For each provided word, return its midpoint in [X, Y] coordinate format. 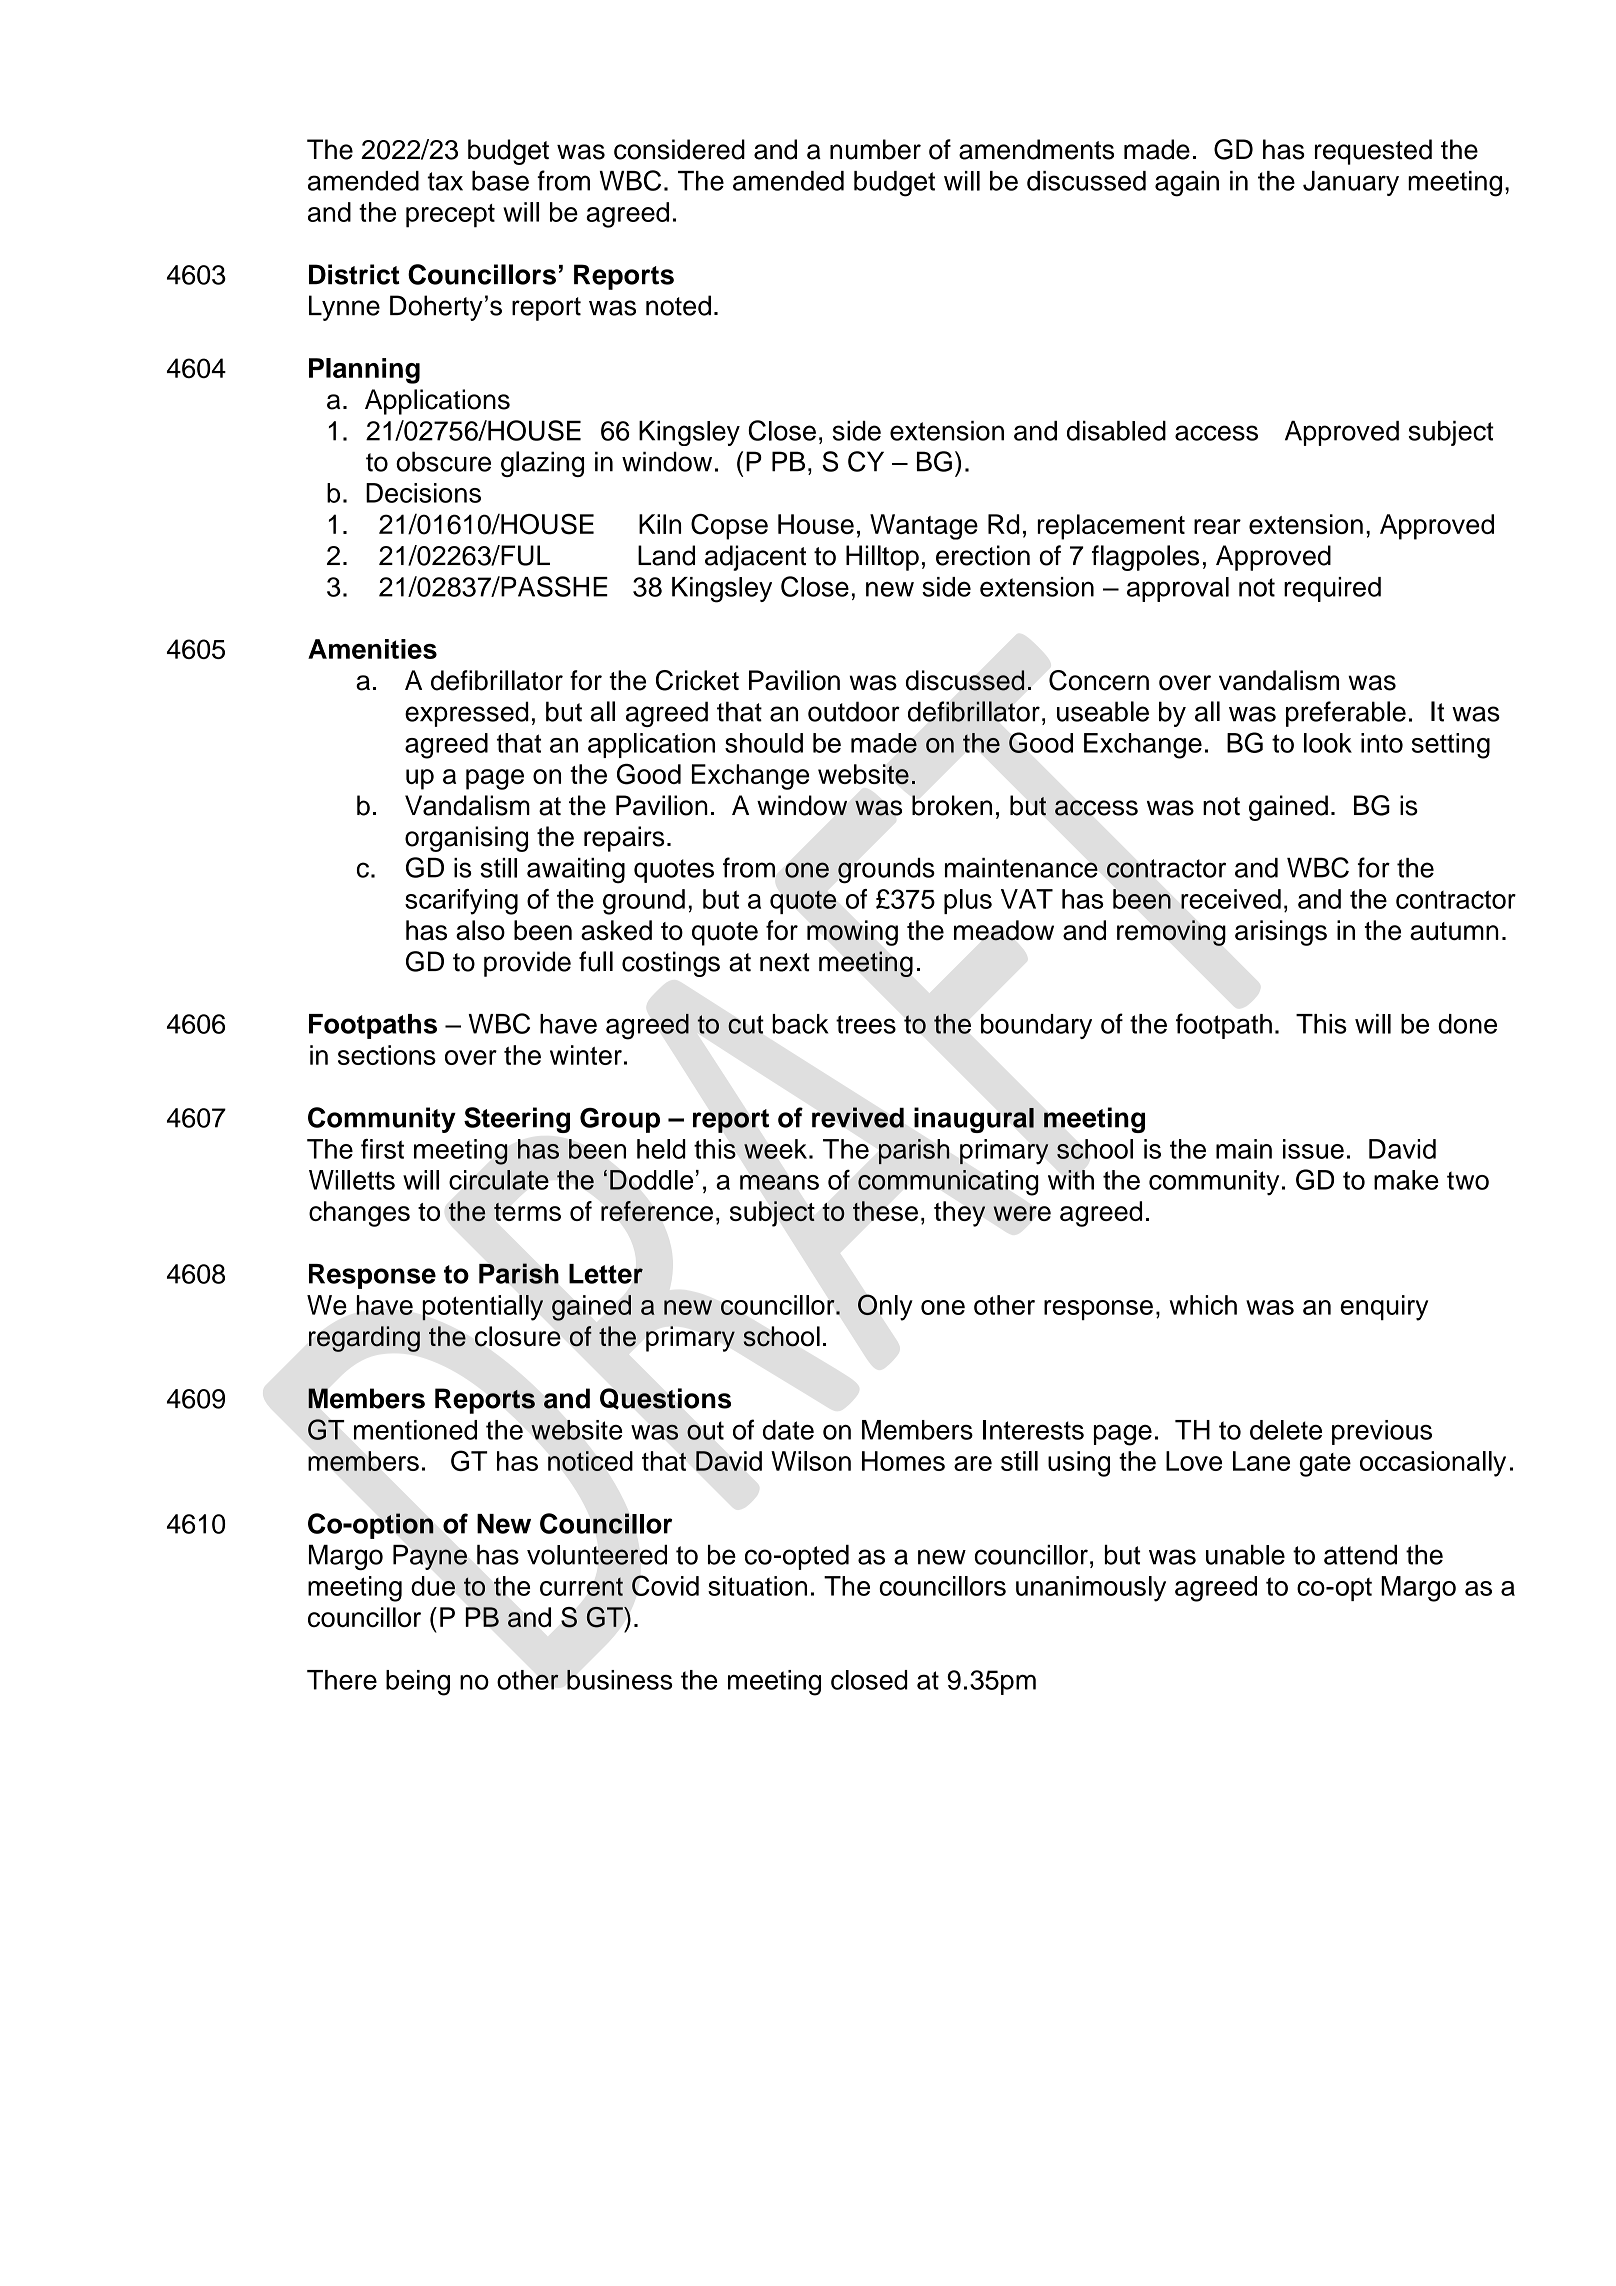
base [500, 181]
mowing [852, 933]
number [875, 149]
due [433, 1586]
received [1231, 899]
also [480, 930]
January [1351, 183]
